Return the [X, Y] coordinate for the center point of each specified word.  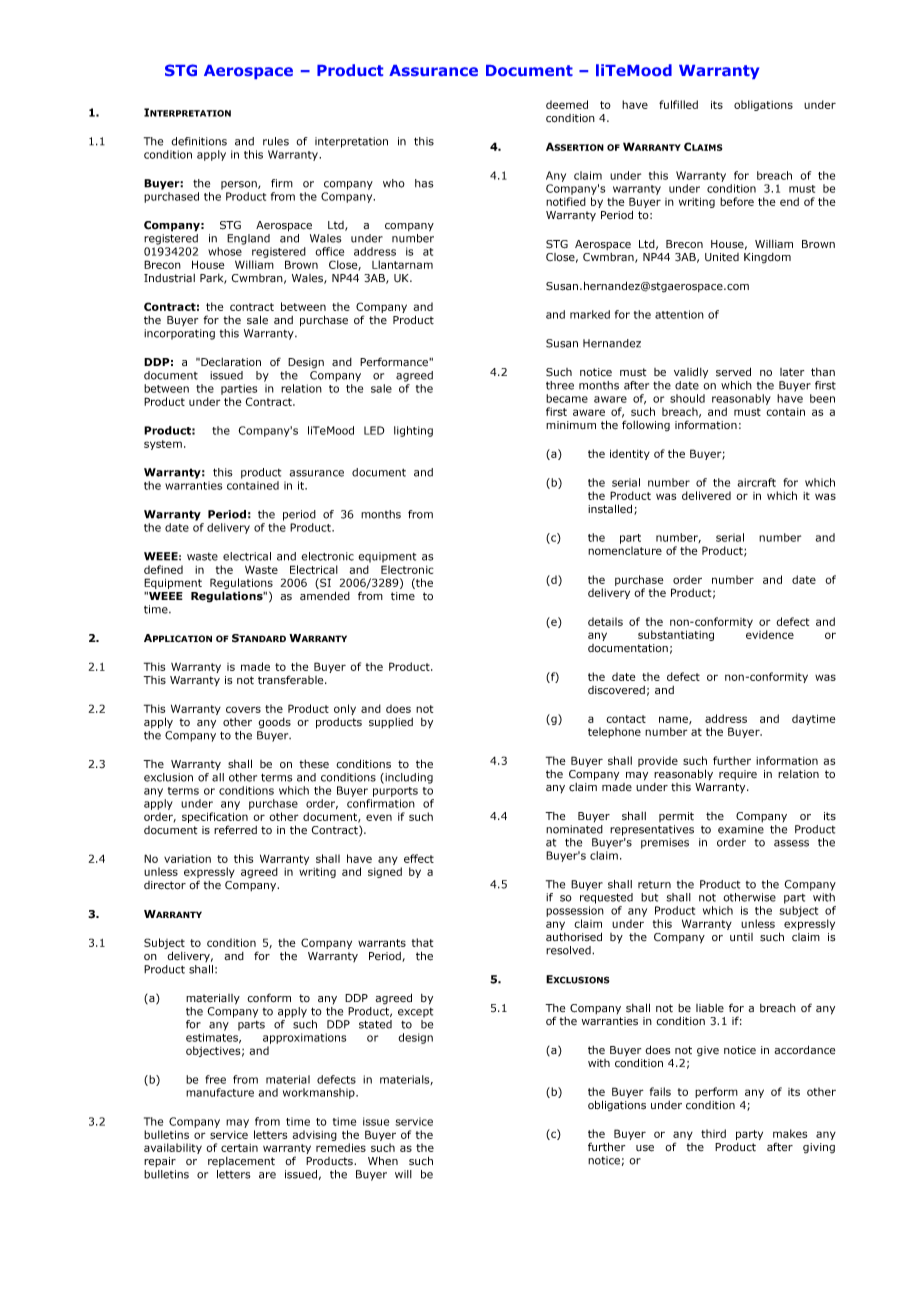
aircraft [757, 482]
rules [276, 141]
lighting [413, 431]
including [408, 778]
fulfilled [678, 104]
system [163, 445]
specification [215, 817]
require [738, 775]
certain [239, 1148]
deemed [567, 104]
